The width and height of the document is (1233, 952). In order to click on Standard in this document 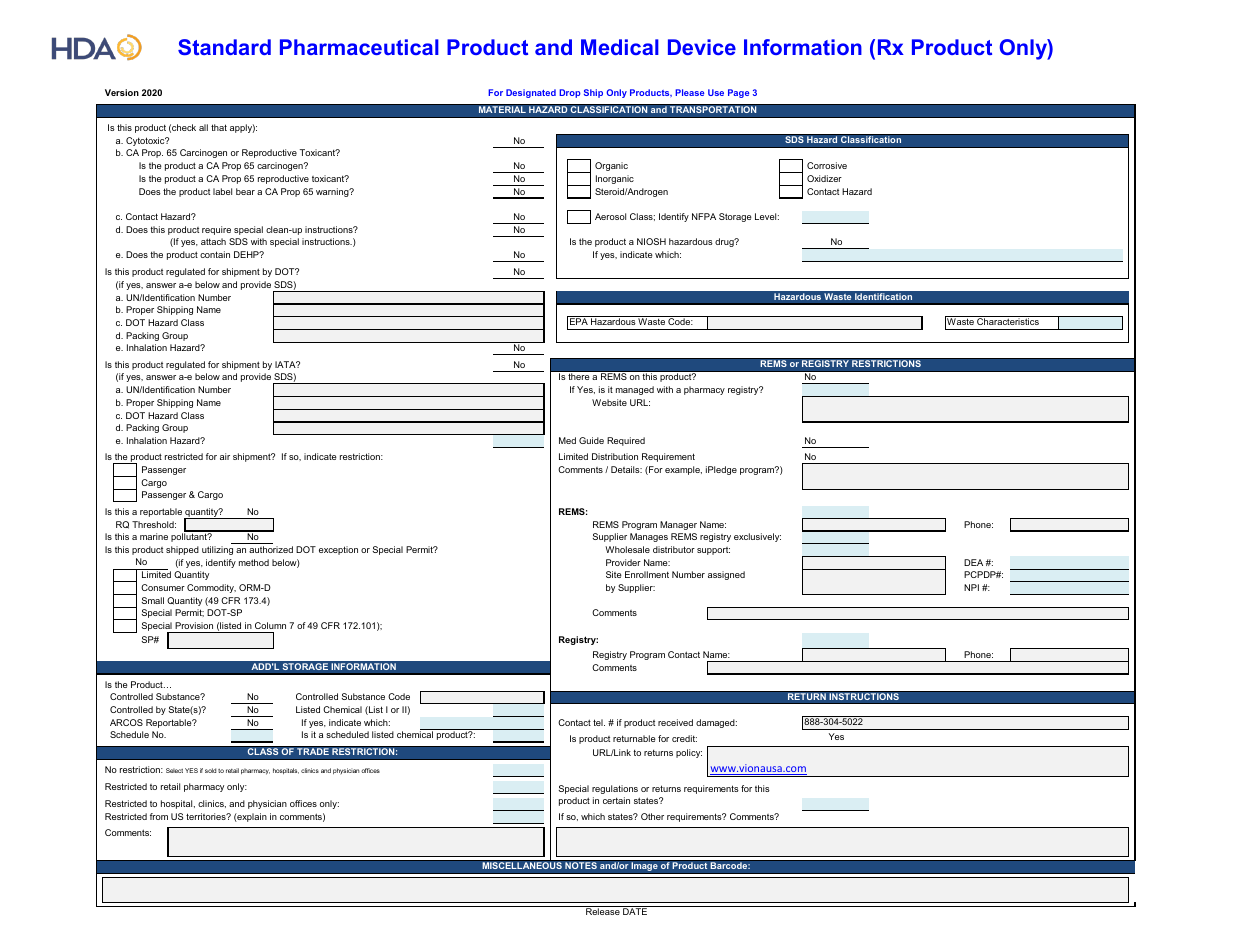, I will do `click(224, 47)`.
